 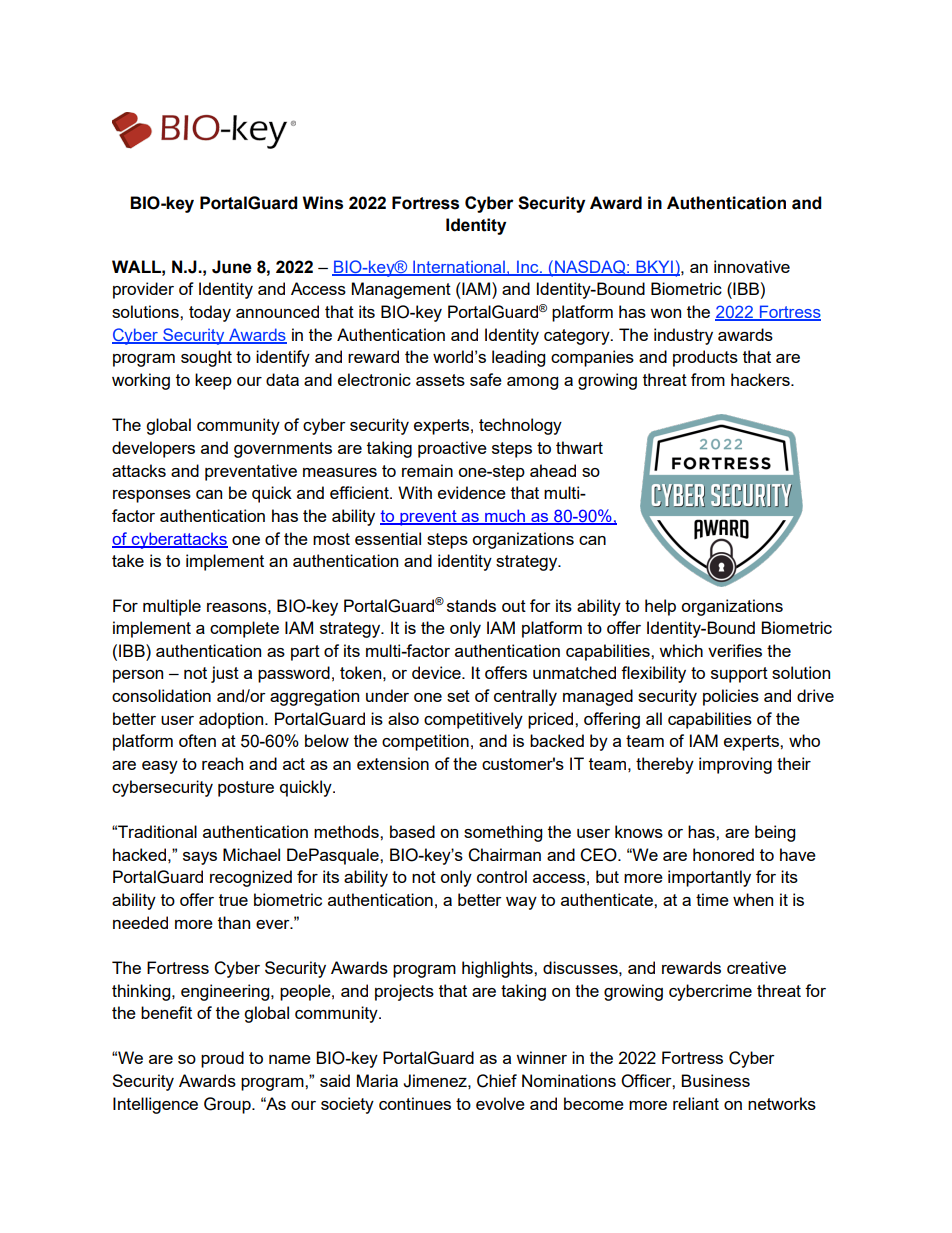 What do you see at coordinates (225, 674) in the screenshot?
I see `just` at bounding box center [225, 674].
